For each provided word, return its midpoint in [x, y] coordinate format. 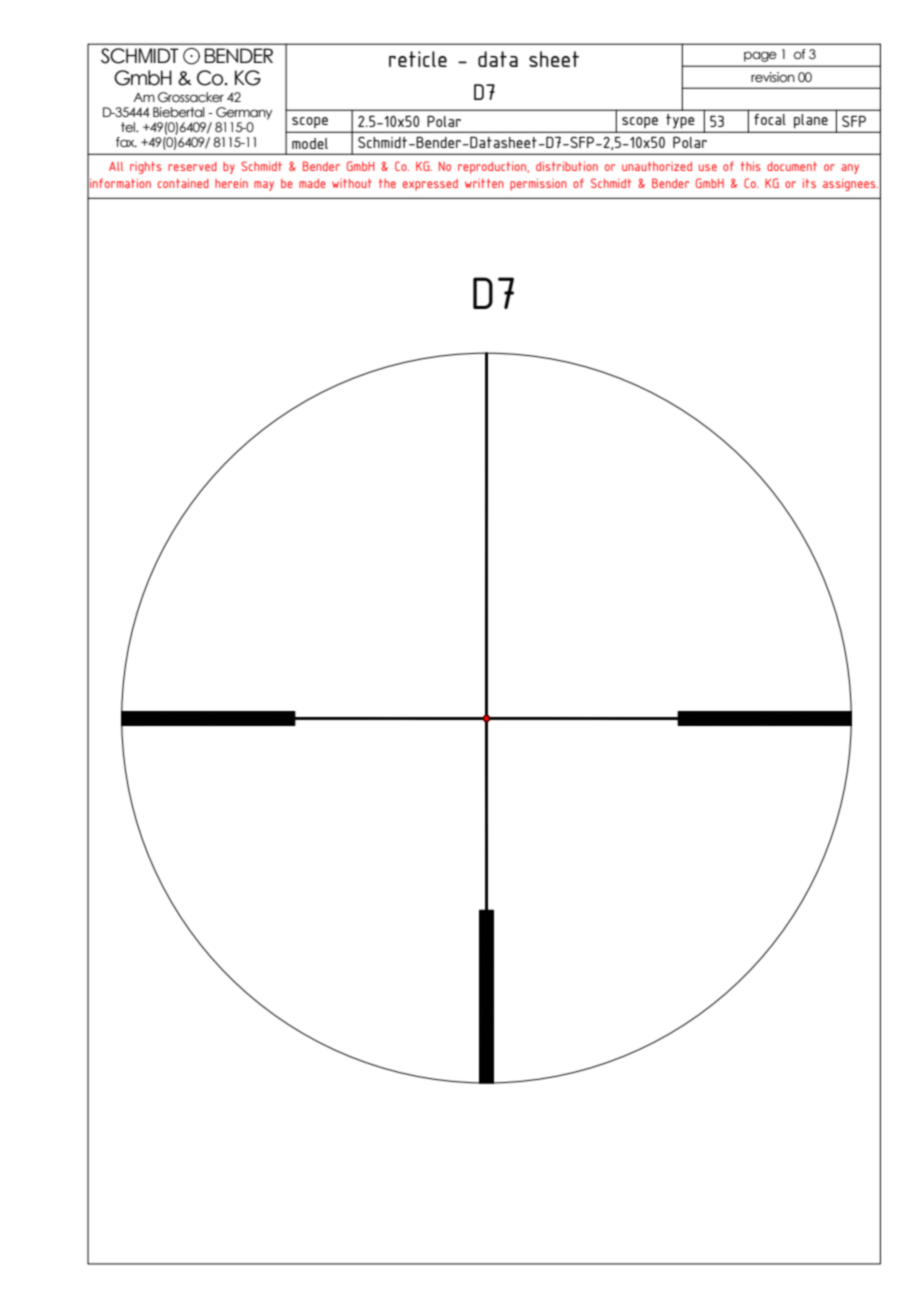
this [751, 166]
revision [773, 77]
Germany [244, 113]
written [484, 183]
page [760, 56]
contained [183, 183]
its [809, 183]
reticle [418, 59]
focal [770, 119]
